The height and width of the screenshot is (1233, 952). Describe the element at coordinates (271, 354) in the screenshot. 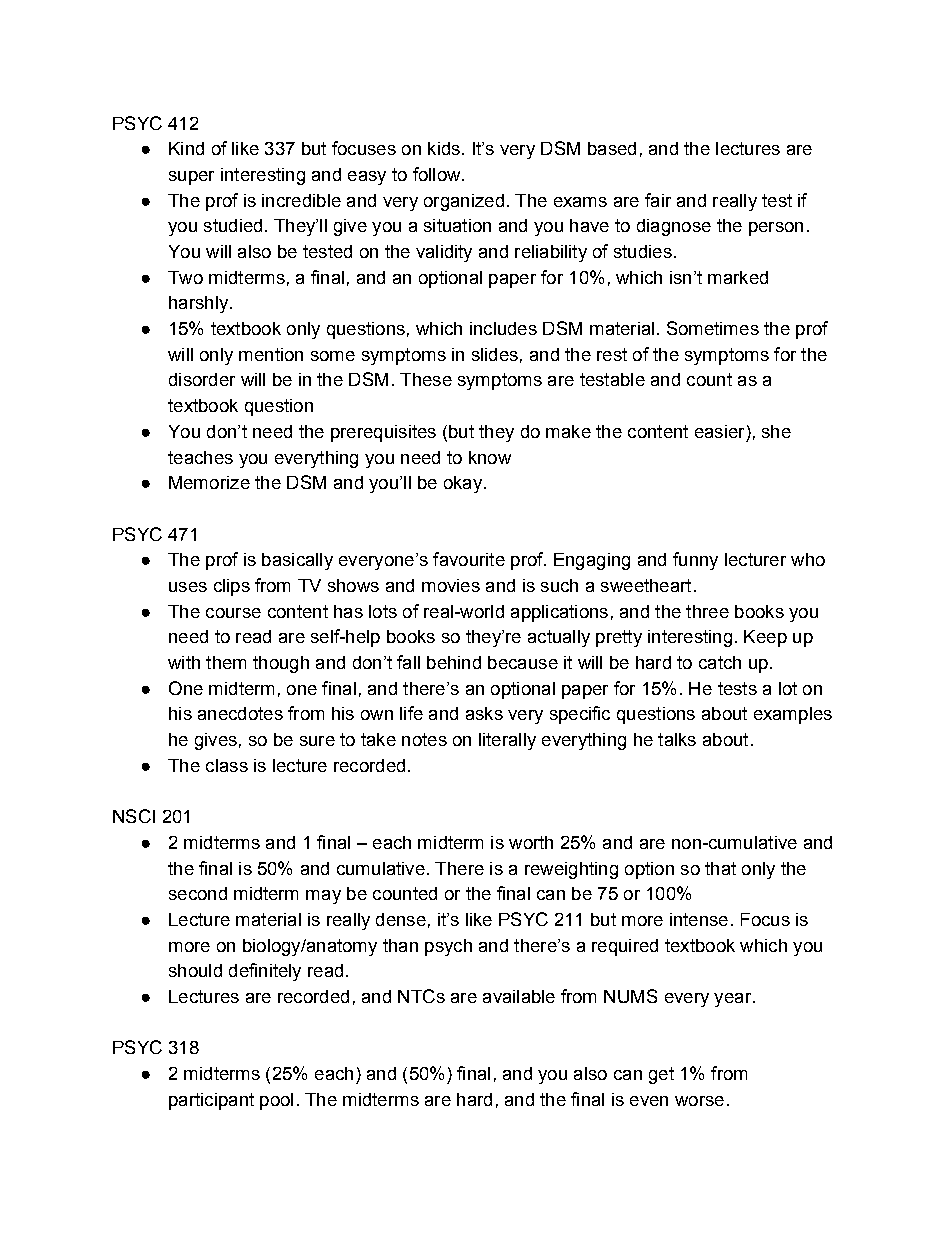

I see `mention` at that location.
